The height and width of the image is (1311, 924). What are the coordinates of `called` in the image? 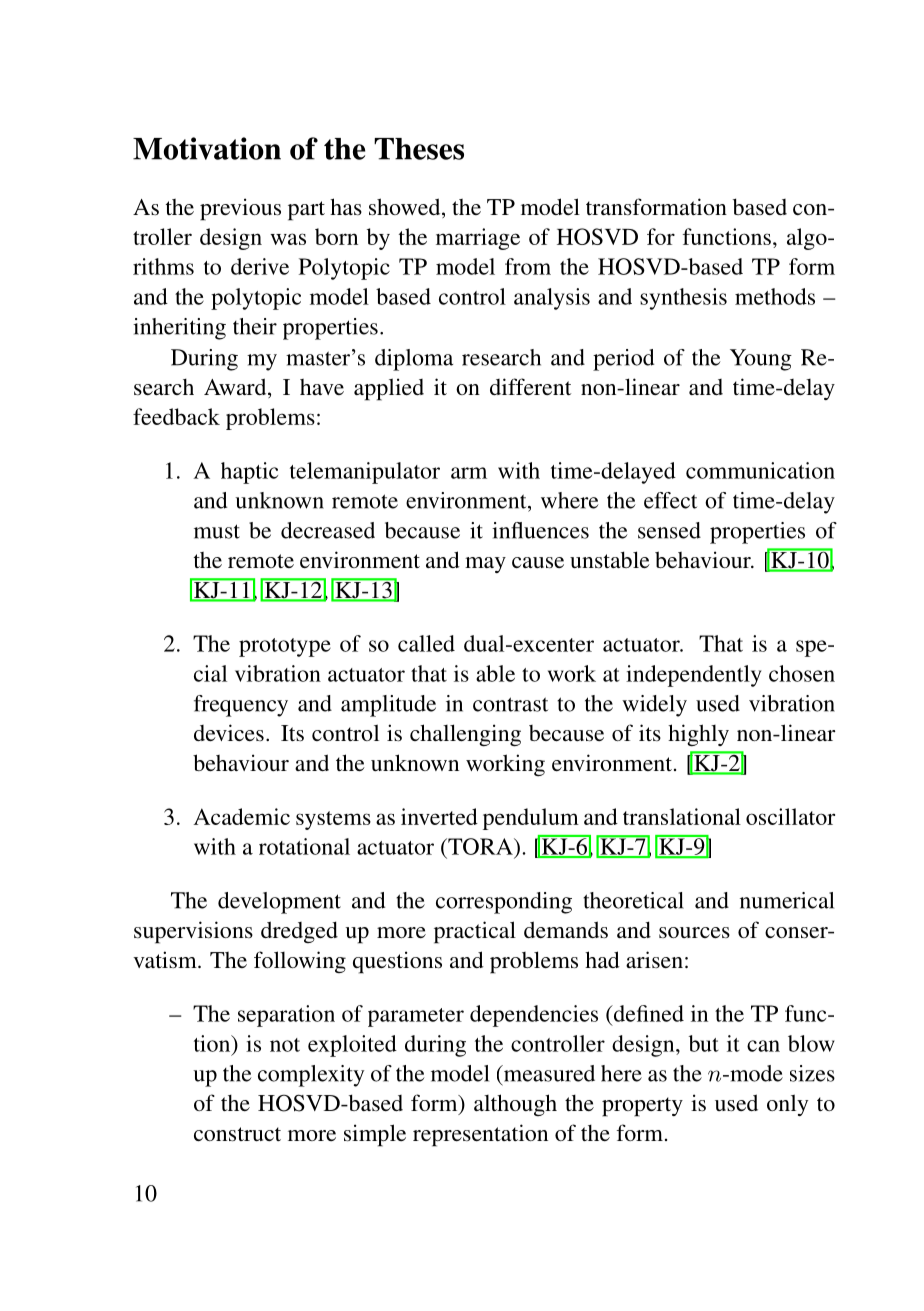 It's located at (426, 643).
